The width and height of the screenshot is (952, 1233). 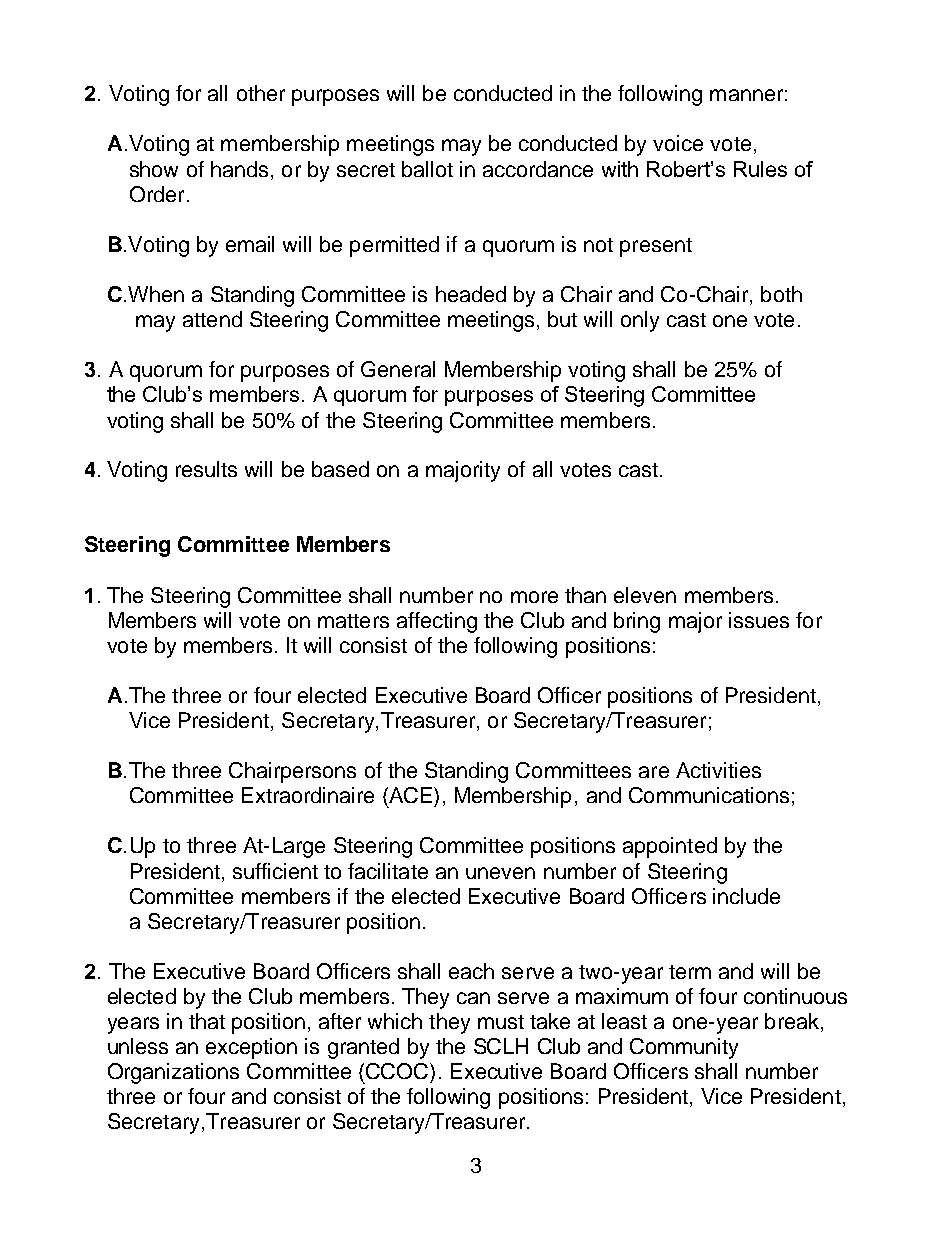 I want to click on General, so click(x=398, y=369).
